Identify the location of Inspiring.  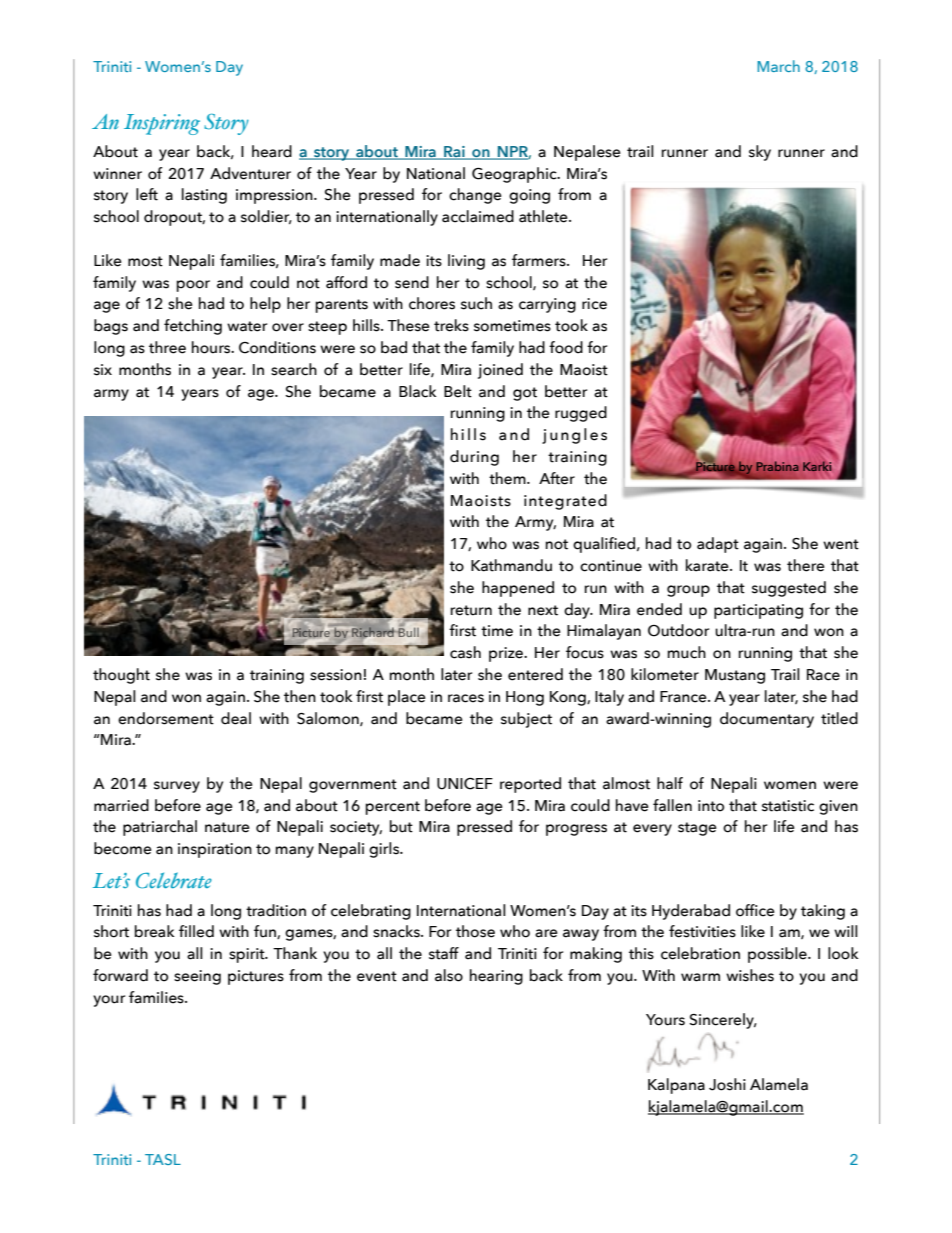
(162, 124).
